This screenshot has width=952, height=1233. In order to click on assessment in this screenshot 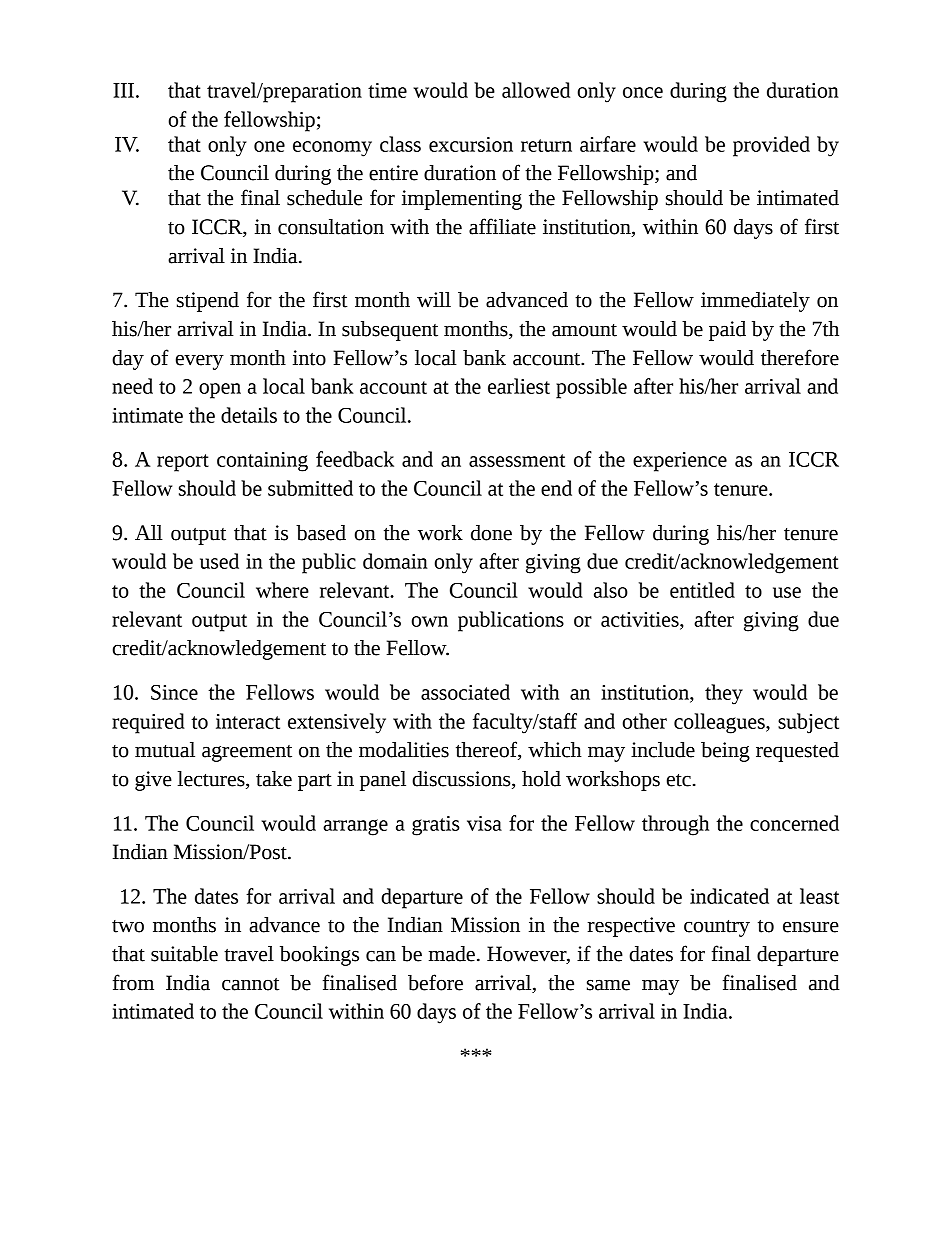, I will do `click(517, 460)`.
